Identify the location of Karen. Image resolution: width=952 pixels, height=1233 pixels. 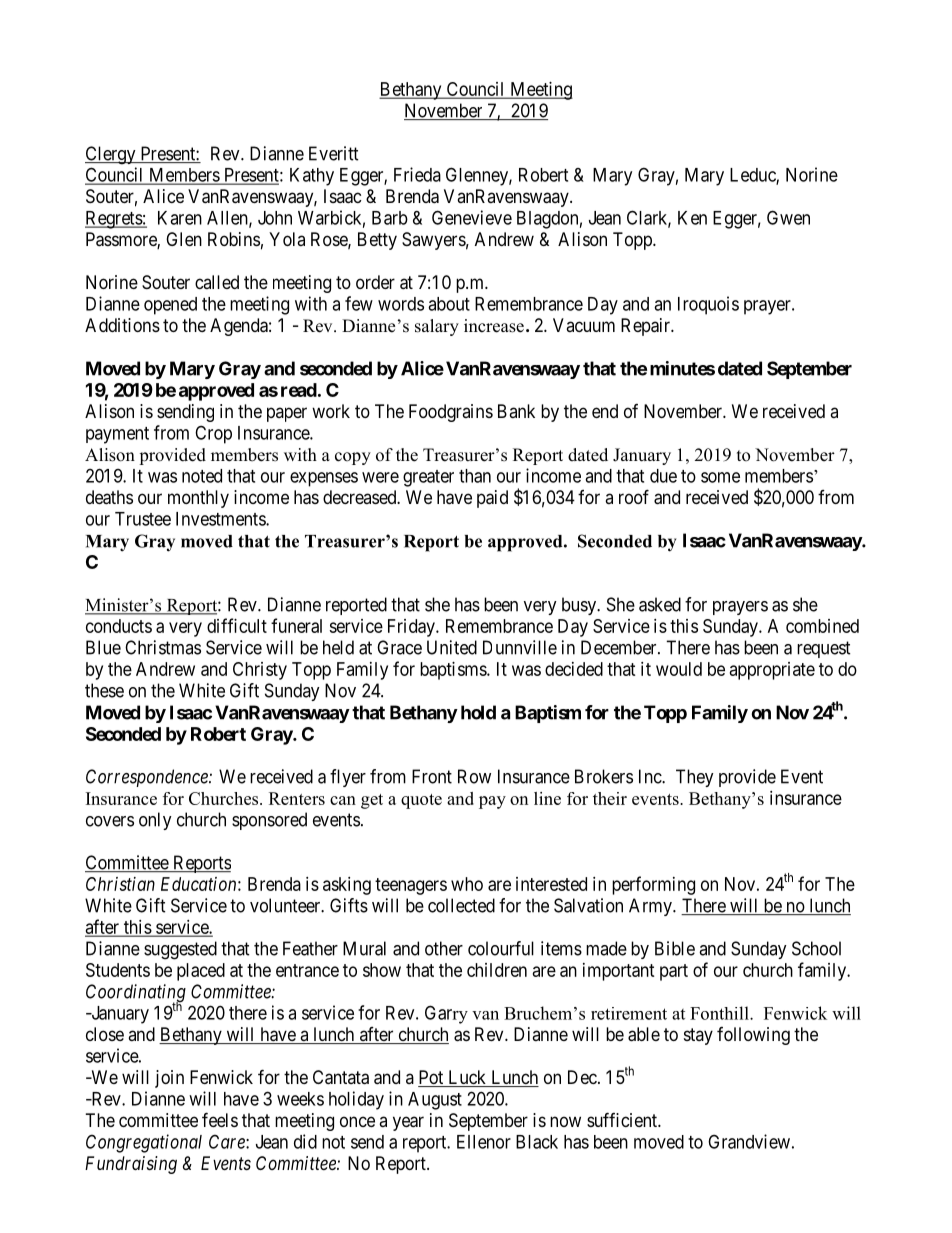
(180, 218).
